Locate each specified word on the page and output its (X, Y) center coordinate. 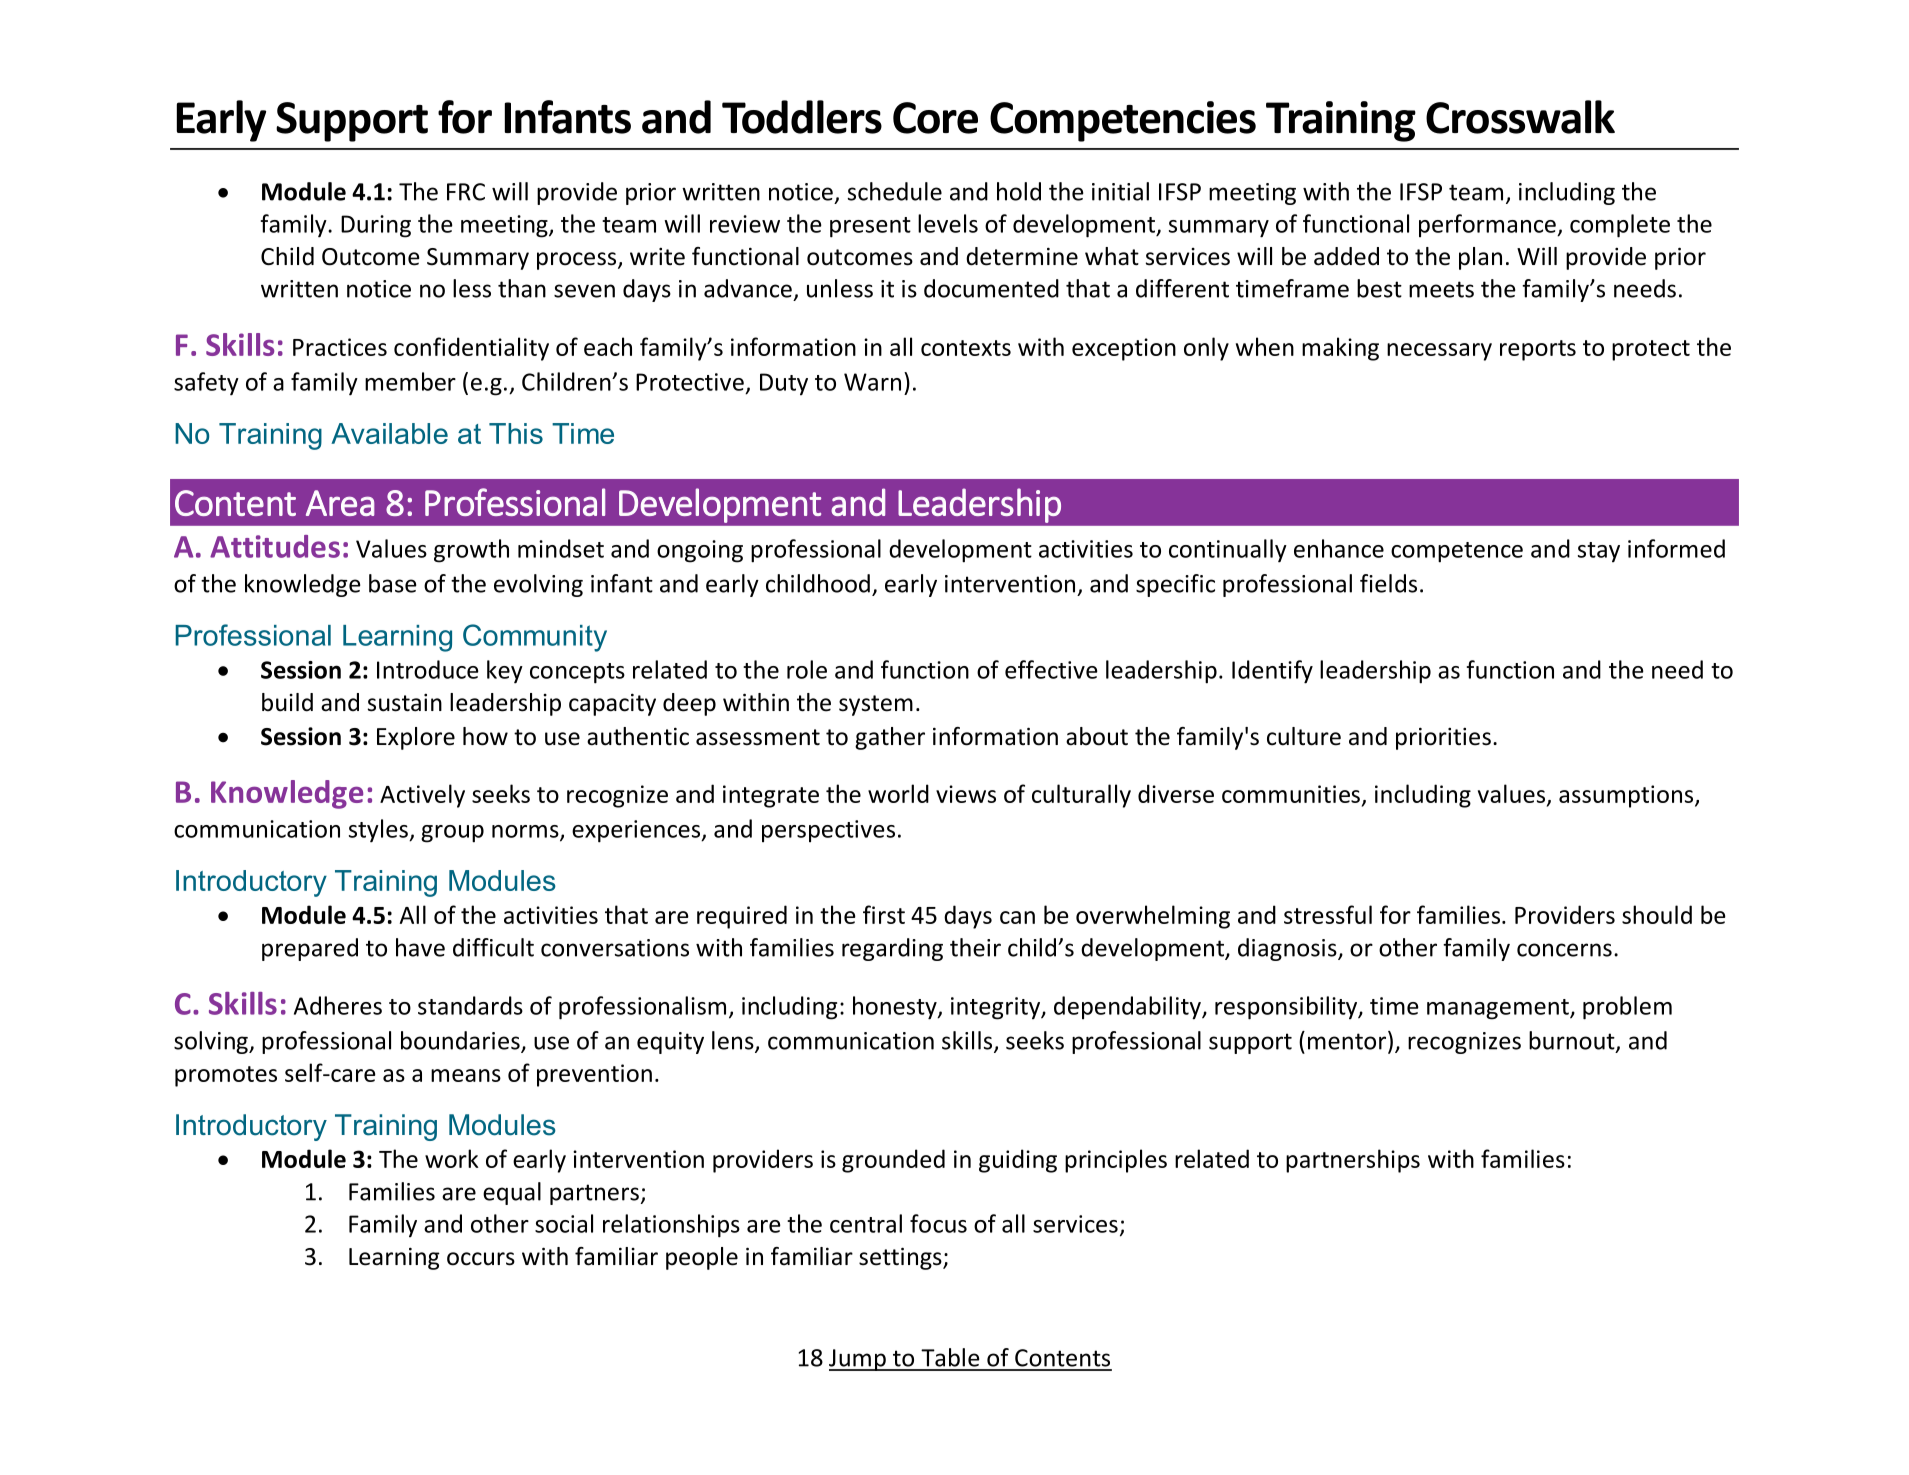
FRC (466, 192)
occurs (481, 1259)
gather (890, 738)
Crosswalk (1520, 117)
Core (935, 118)
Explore (416, 738)
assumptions (1627, 796)
